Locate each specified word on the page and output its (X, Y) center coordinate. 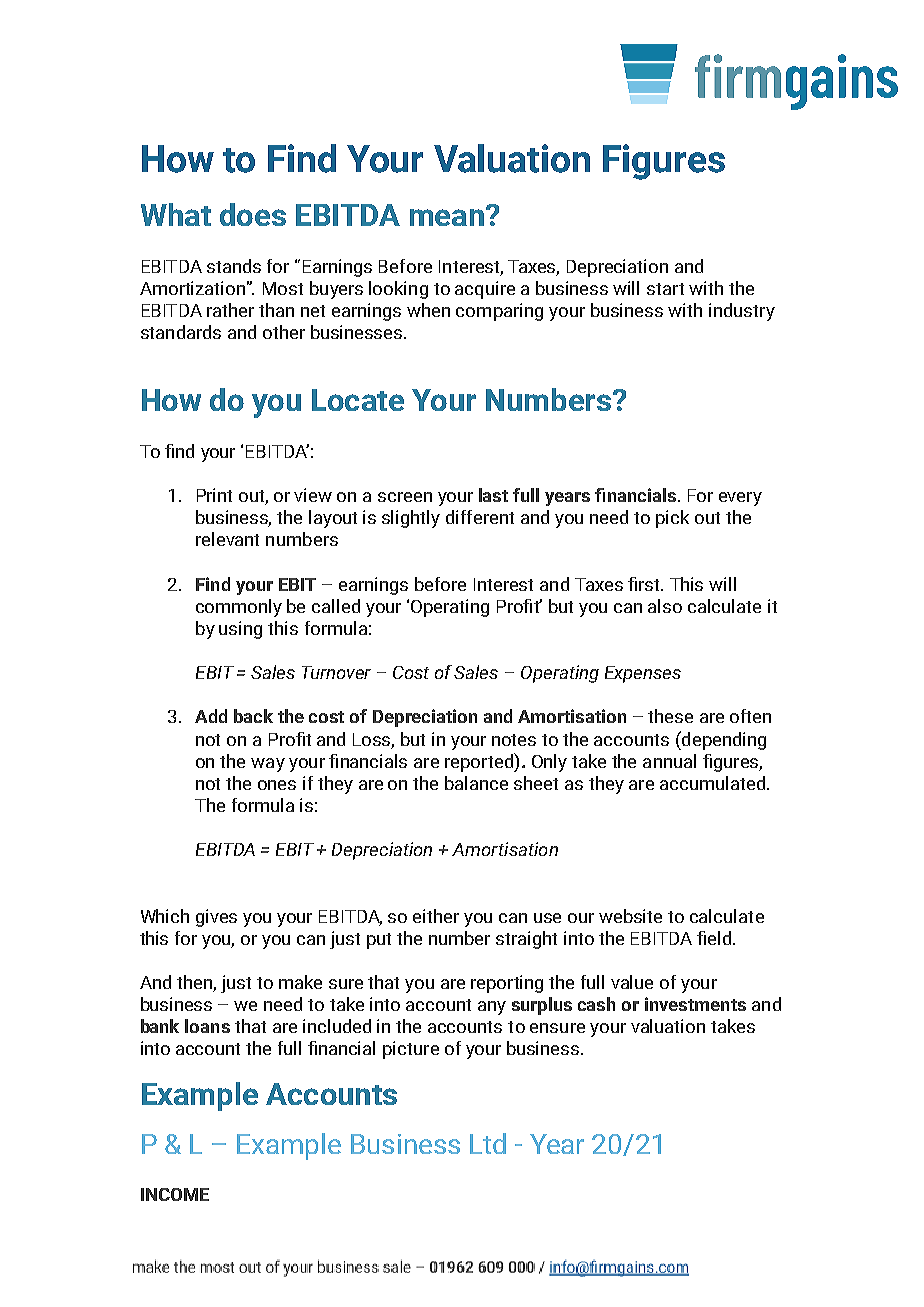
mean (447, 217)
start (665, 289)
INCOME (175, 1194)
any (492, 1008)
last (493, 495)
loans (207, 1026)
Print (214, 495)
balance (476, 783)
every (740, 499)
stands (234, 266)
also (665, 606)
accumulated (712, 783)
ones (277, 785)
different (480, 517)
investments (695, 1004)
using (240, 630)
